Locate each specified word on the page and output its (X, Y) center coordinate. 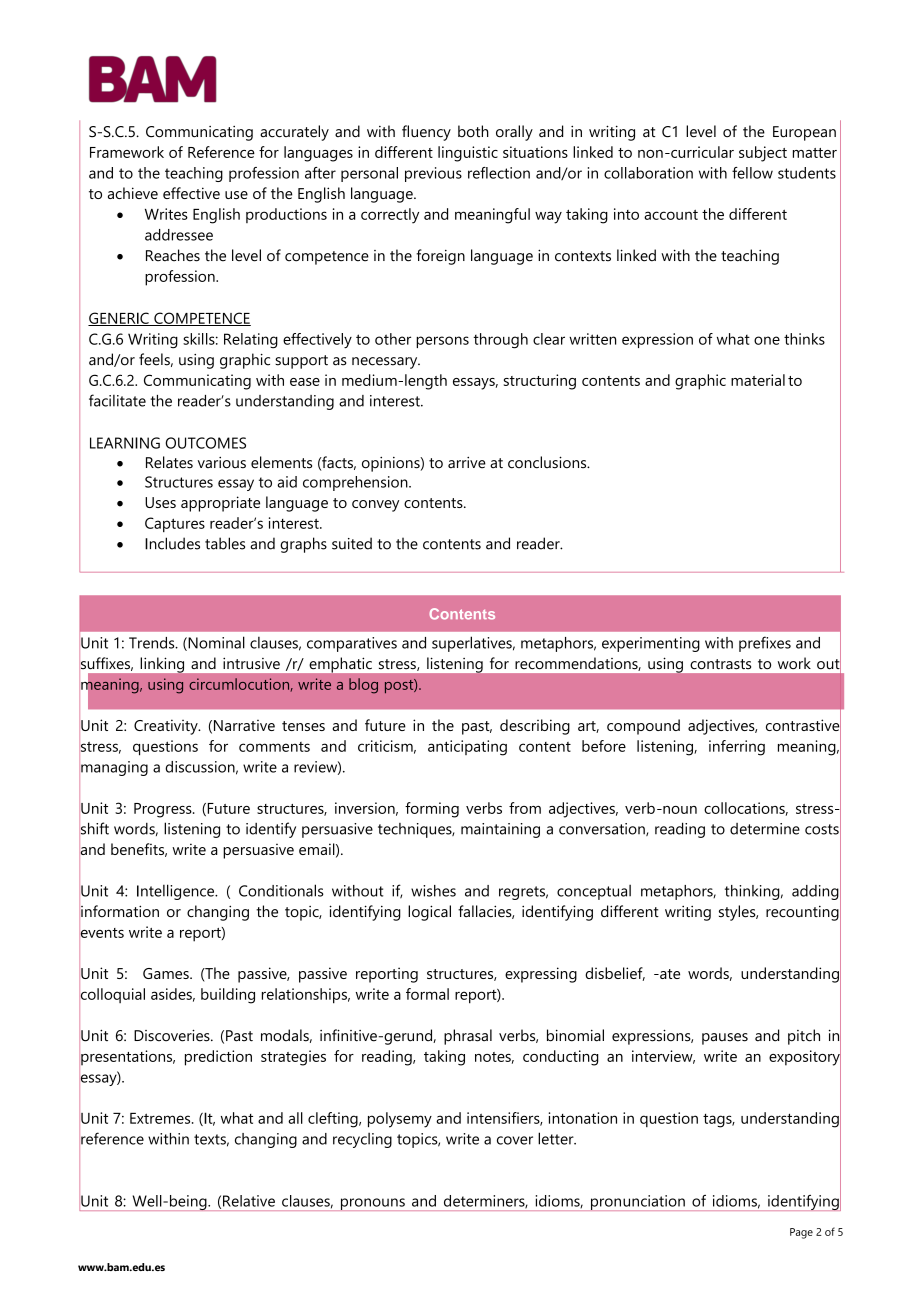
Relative (249, 1201)
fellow (752, 173)
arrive (467, 463)
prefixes (765, 644)
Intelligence (177, 892)
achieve (133, 193)
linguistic (468, 154)
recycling (362, 1140)
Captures (175, 524)
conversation (603, 829)
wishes (433, 891)
